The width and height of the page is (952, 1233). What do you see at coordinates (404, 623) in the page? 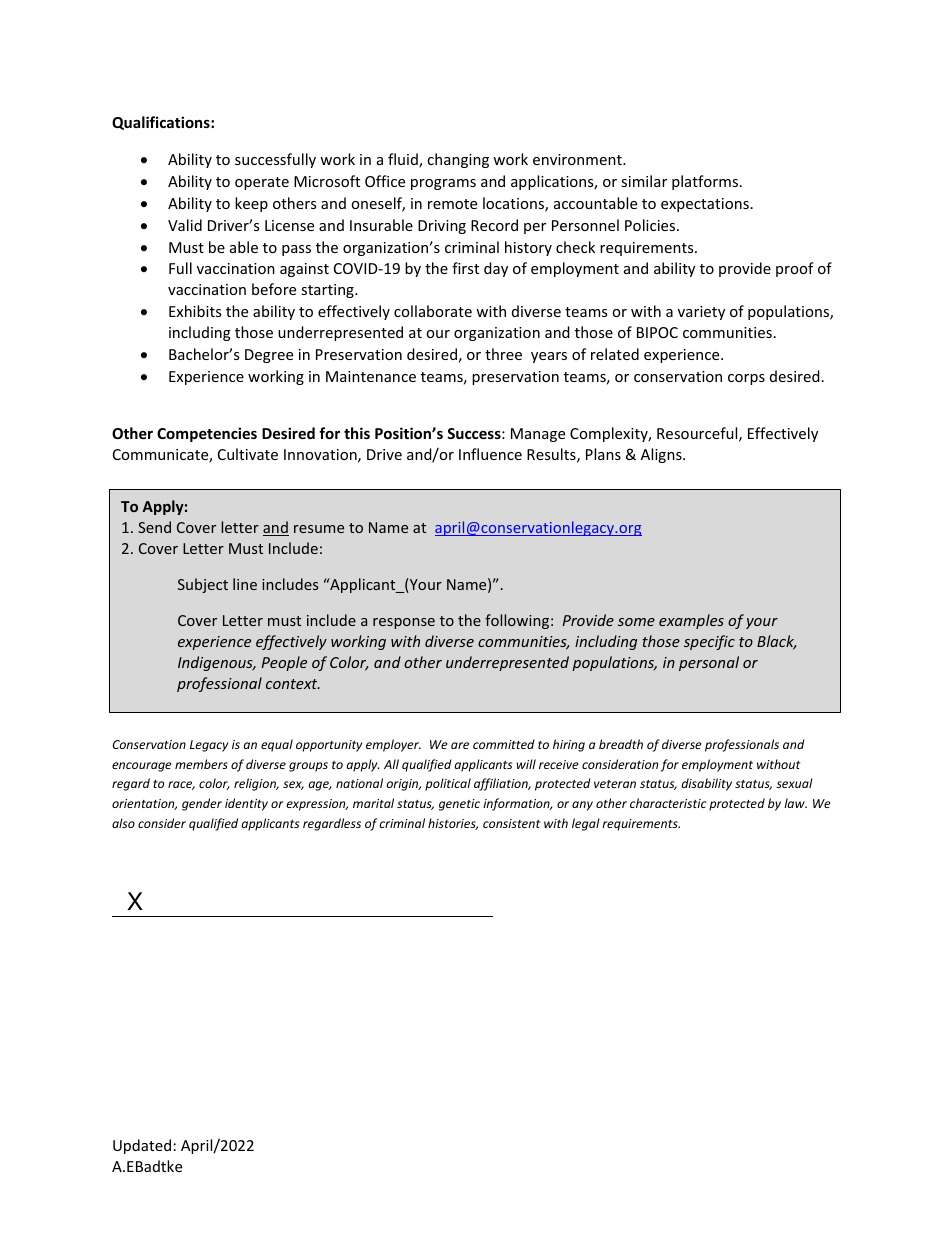
I see `response` at bounding box center [404, 623].
